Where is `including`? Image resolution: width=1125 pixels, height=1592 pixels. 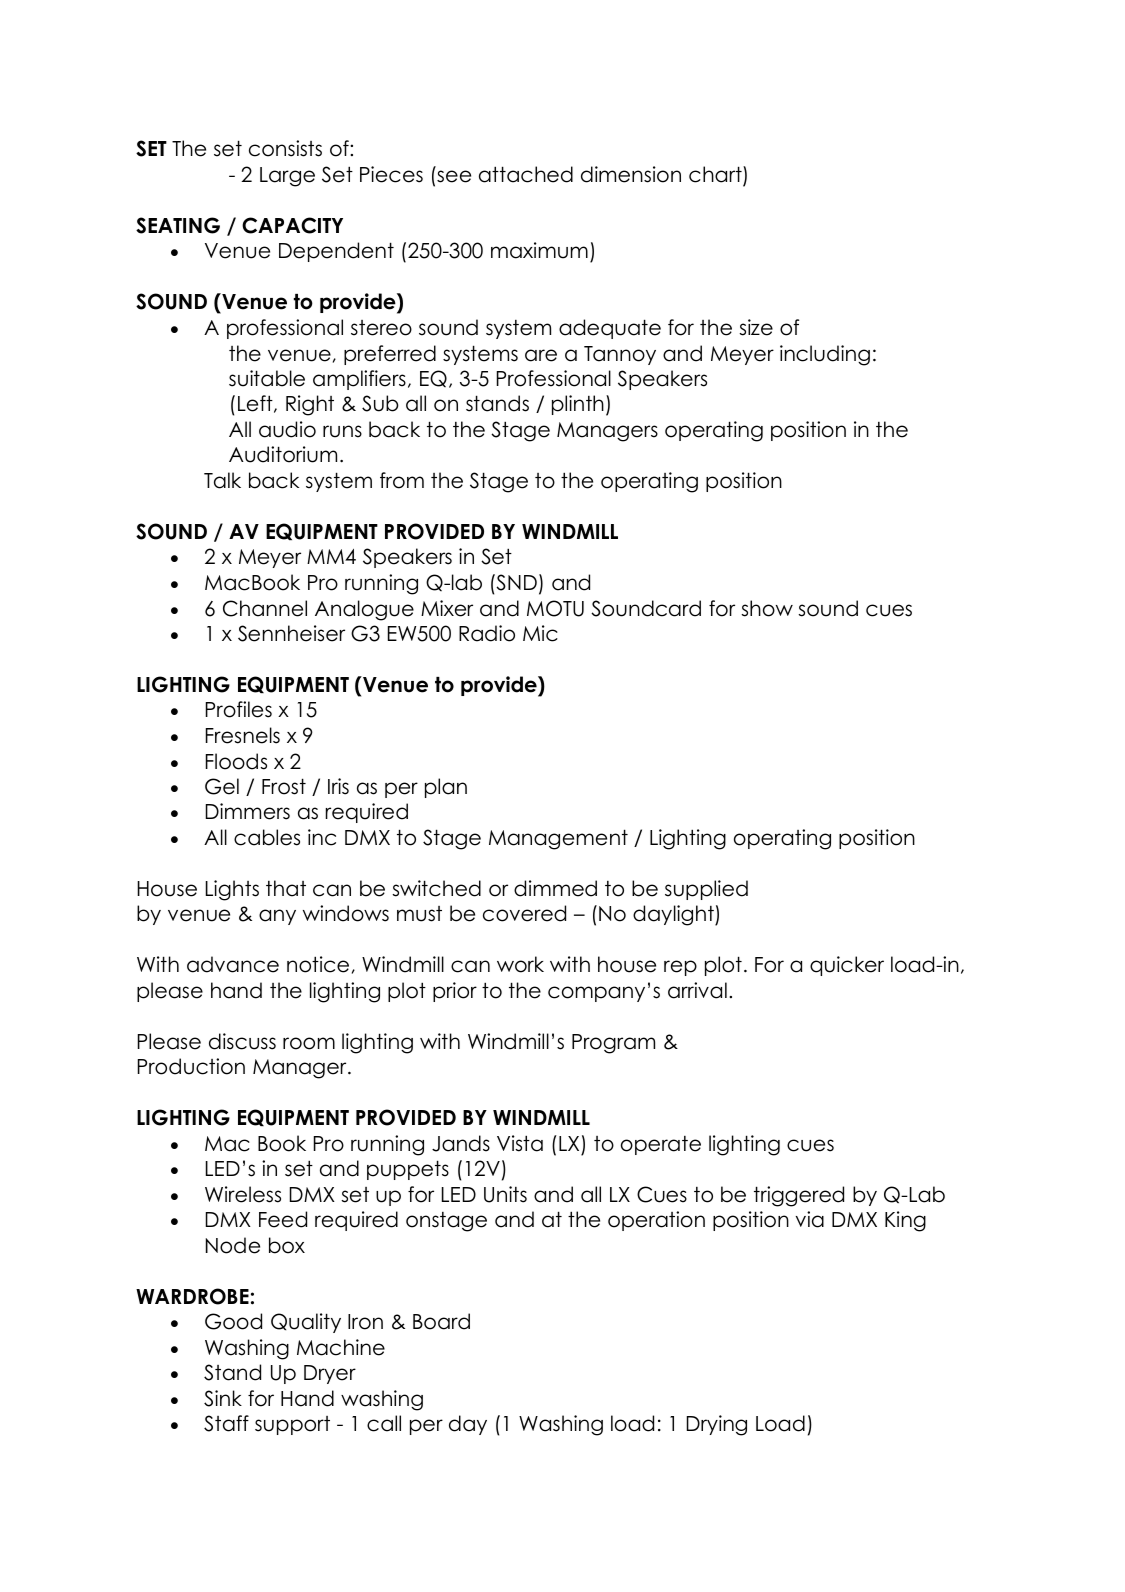 including is located at coordinates (825, 355).
